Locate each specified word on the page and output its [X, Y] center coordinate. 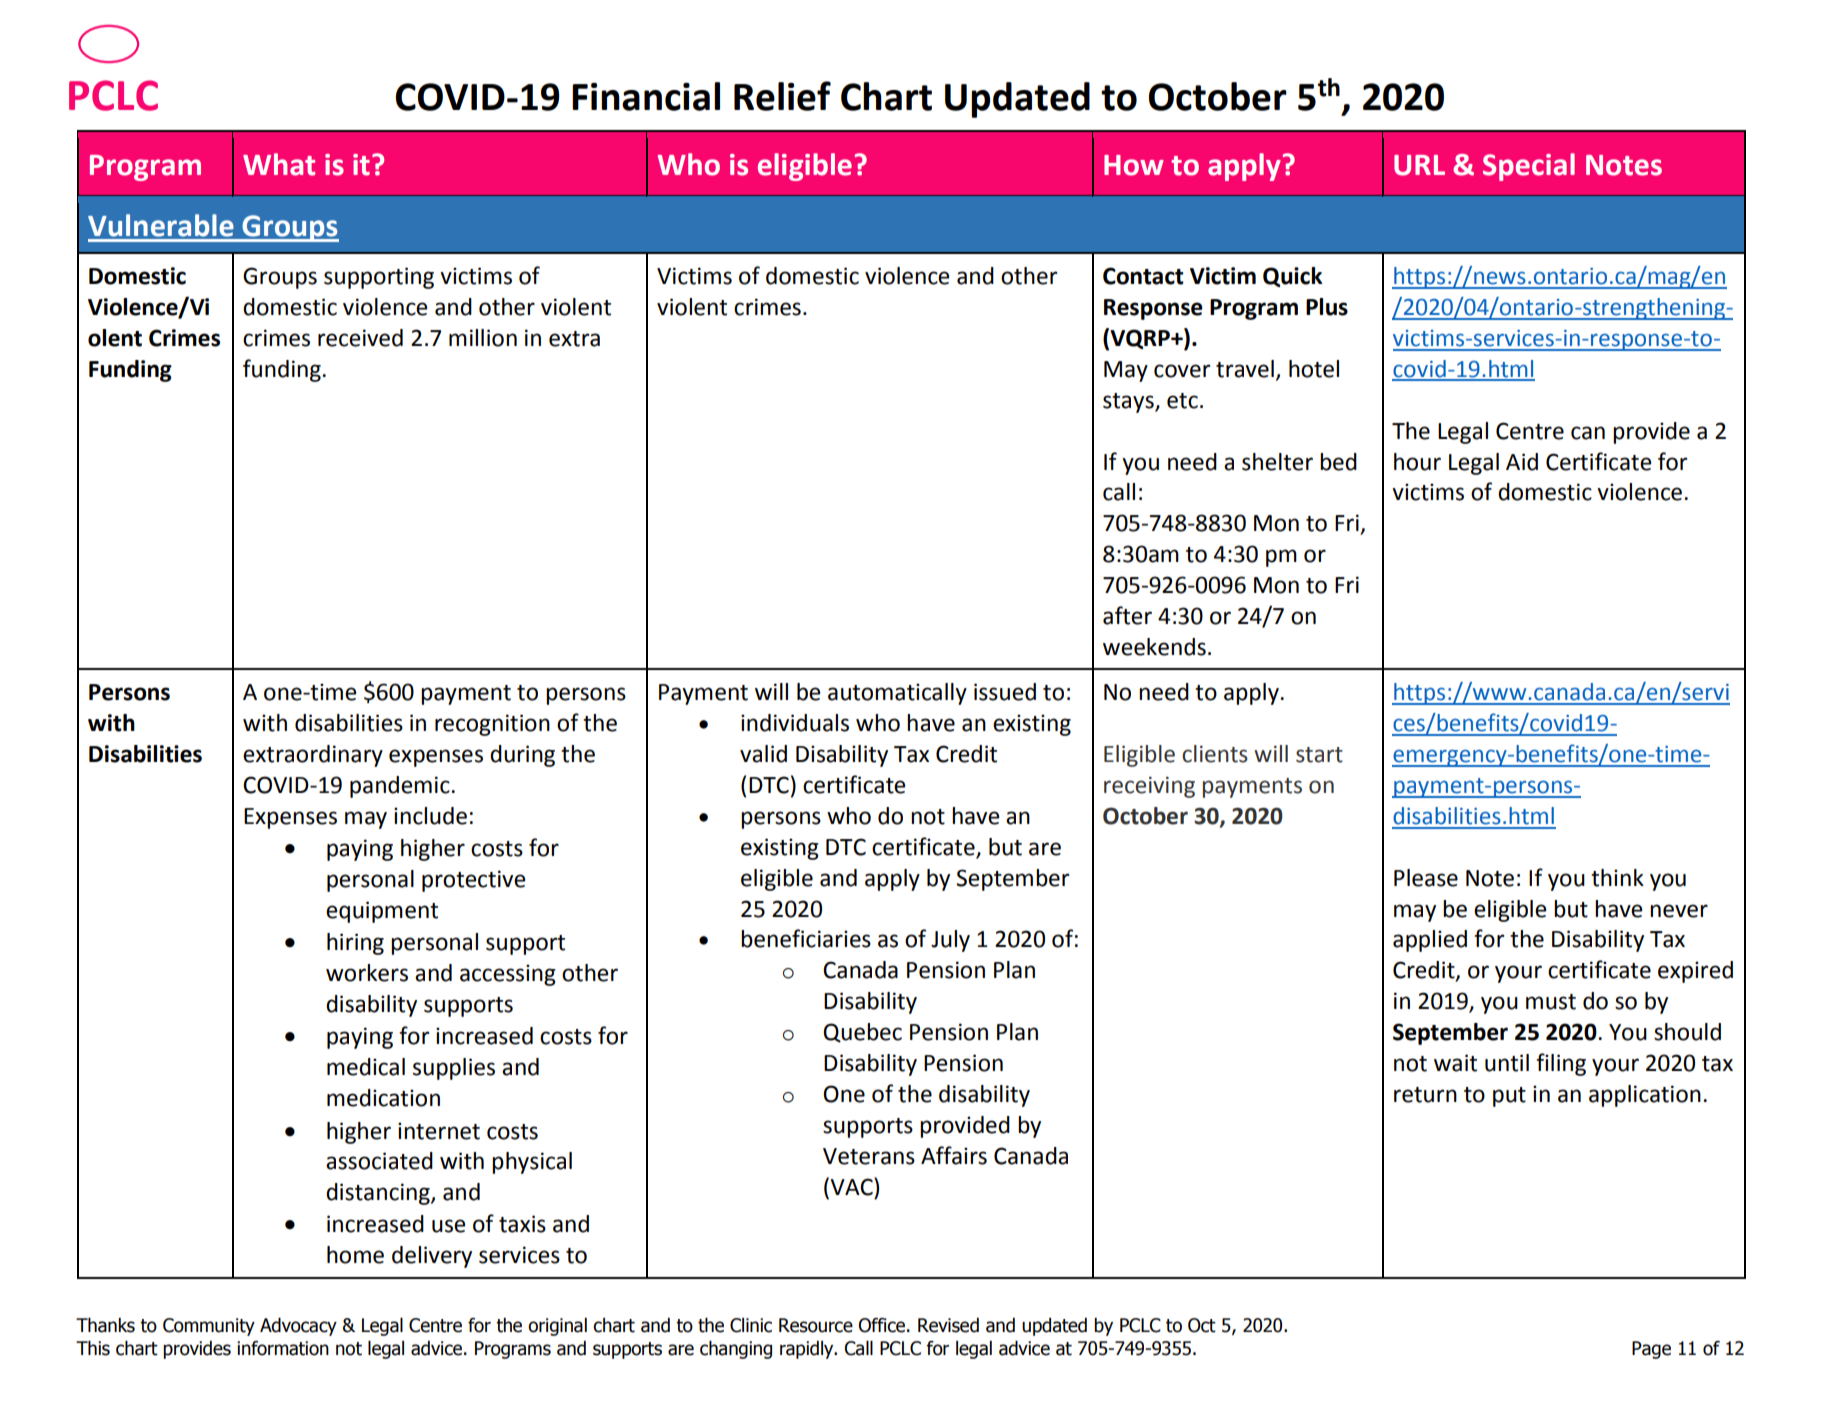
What [279, 164]
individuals [795, 723]
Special [1529, 167]
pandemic [401, 787]
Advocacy [298, 1327]
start [1319, 755]
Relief [782, 96]
